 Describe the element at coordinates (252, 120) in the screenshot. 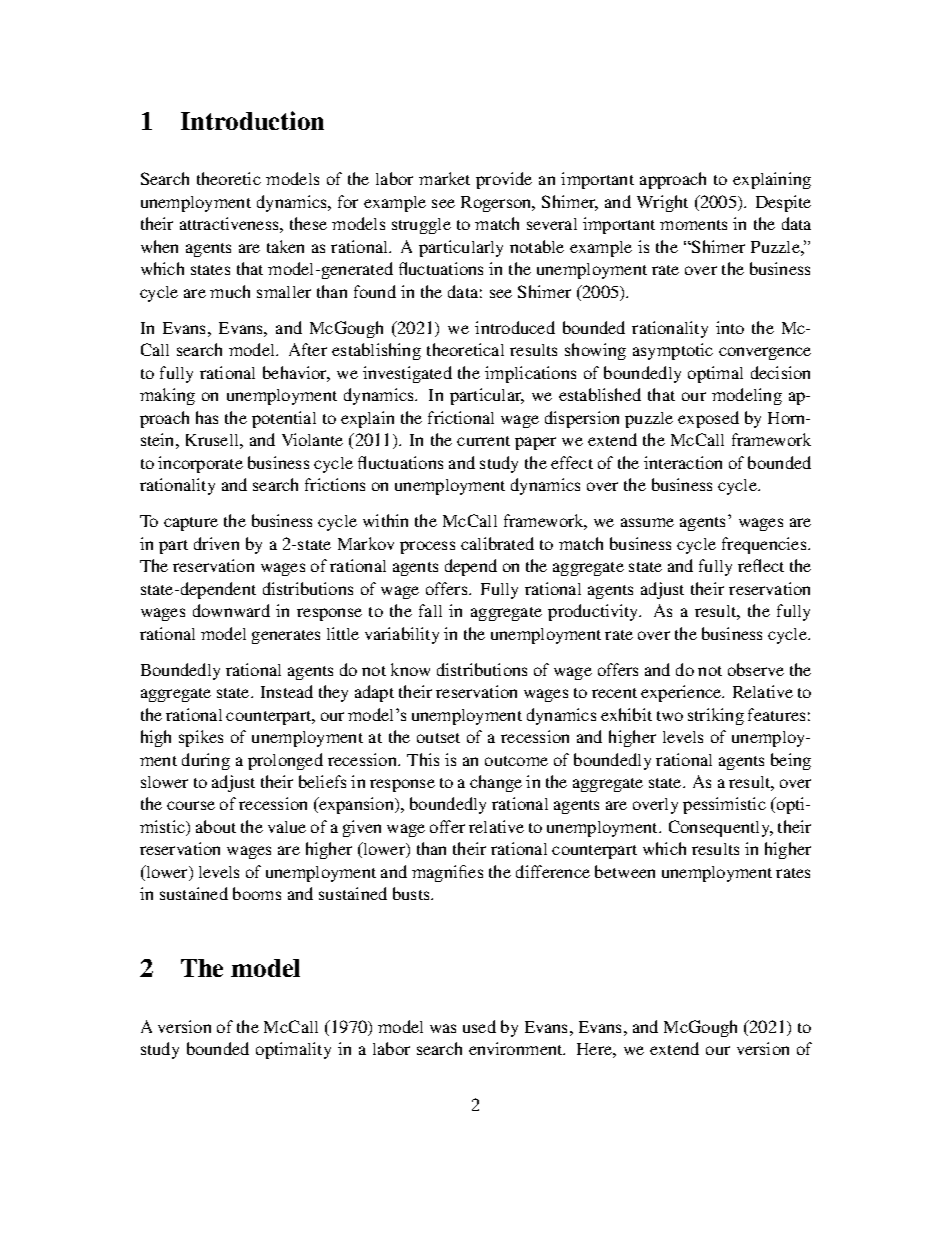

I see `Introduction` at that location.
